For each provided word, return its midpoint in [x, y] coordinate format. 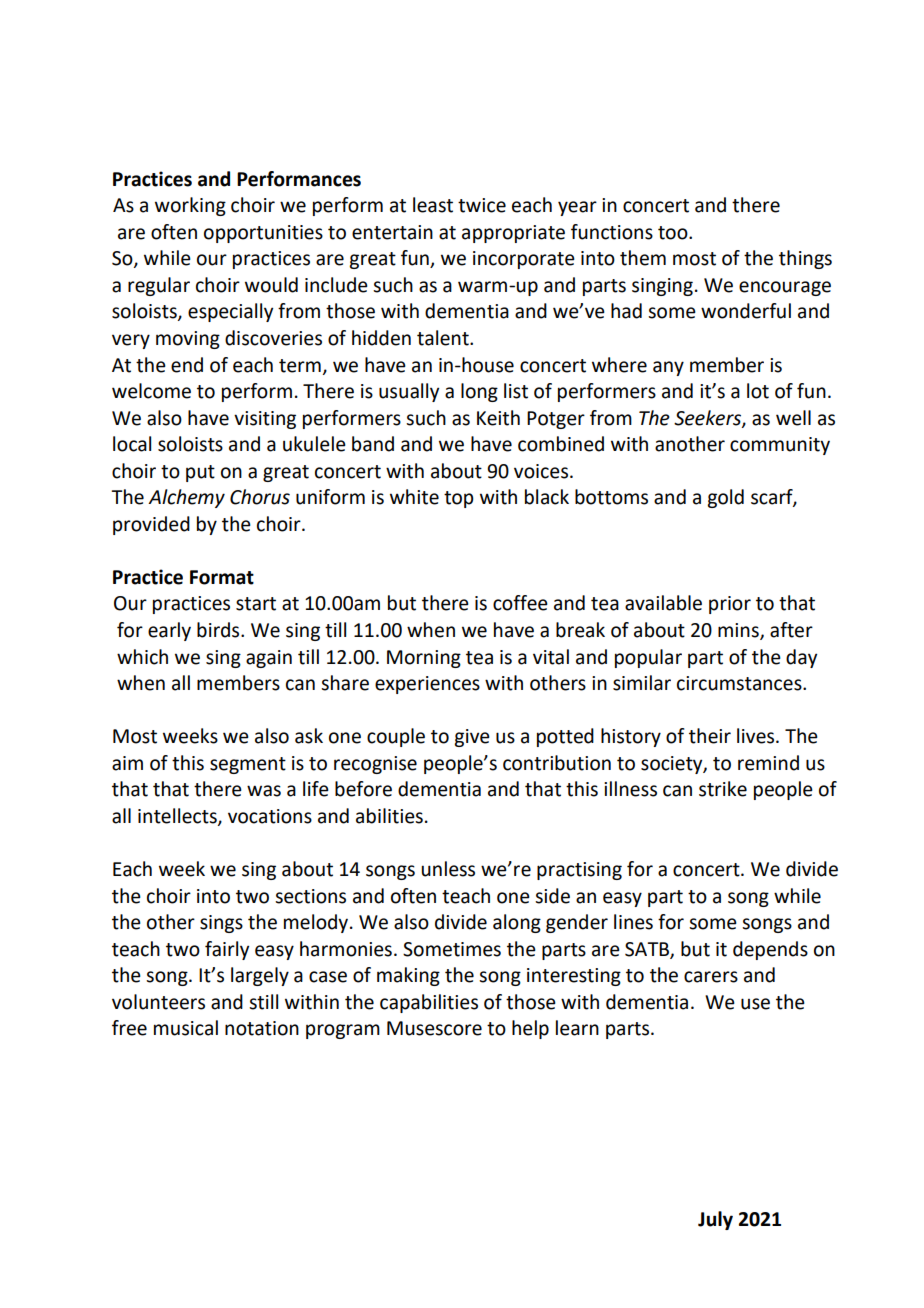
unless [448, 869]
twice [482, 205]
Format [222, 577]
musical [186, 1028]
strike [723, 789]
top [459, 499]
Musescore [434, 1028]
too [674, 233]
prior [730, 605]
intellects [178, 817]
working [190, 206]
